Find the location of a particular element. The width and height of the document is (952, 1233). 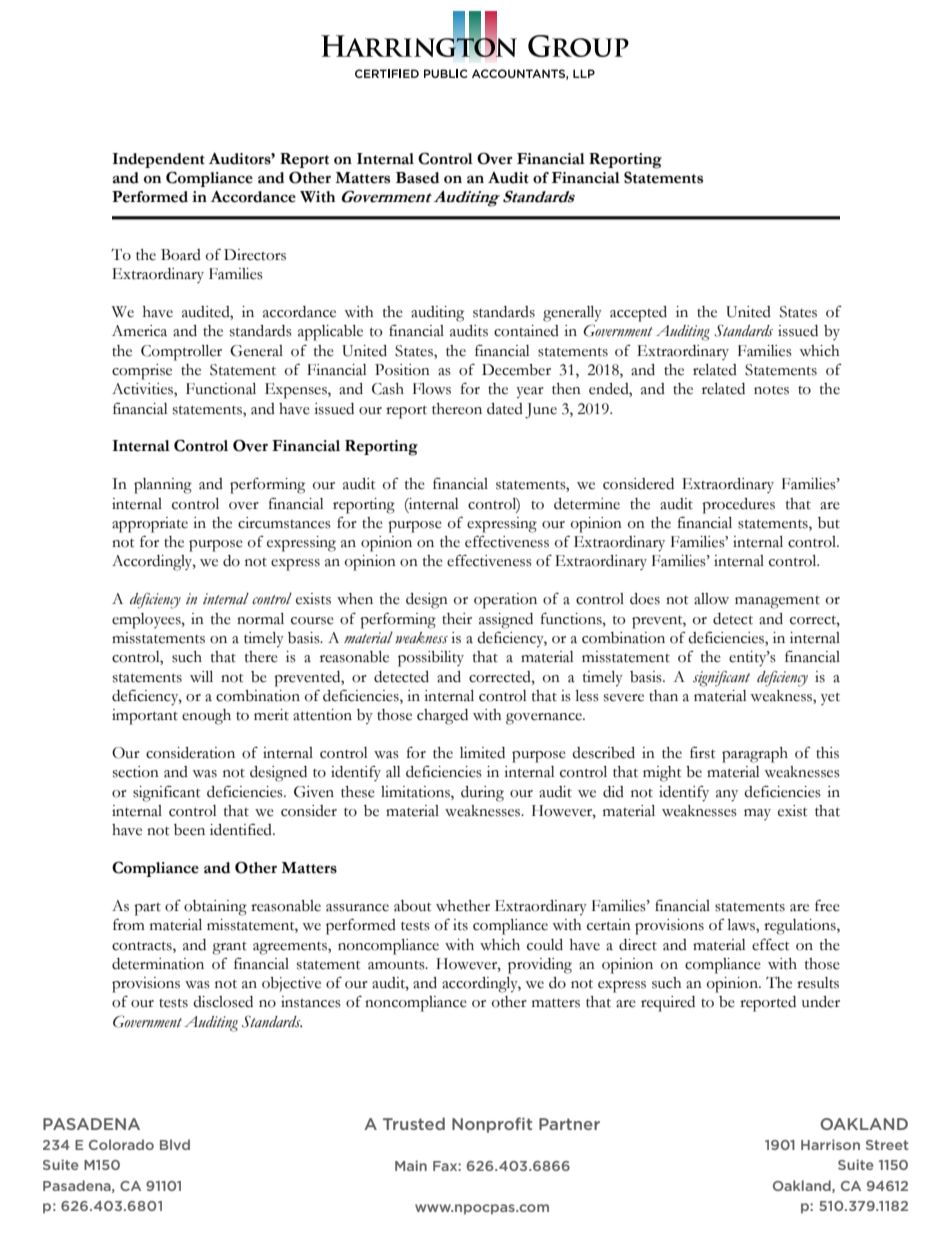

Based is located at coordinates (417, 178).
